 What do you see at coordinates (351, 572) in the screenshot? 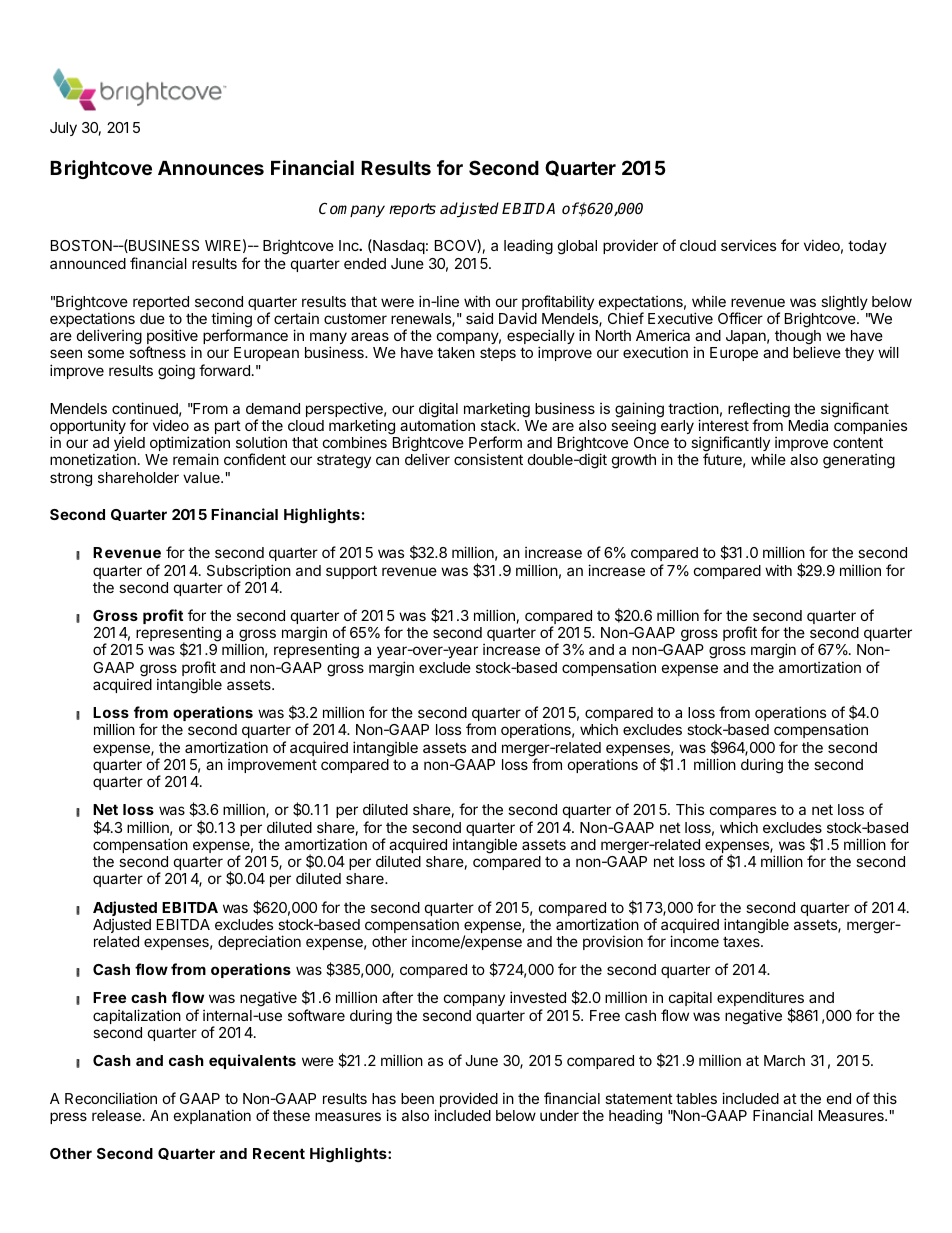
I see `support` at bounding box center [351, 572].
